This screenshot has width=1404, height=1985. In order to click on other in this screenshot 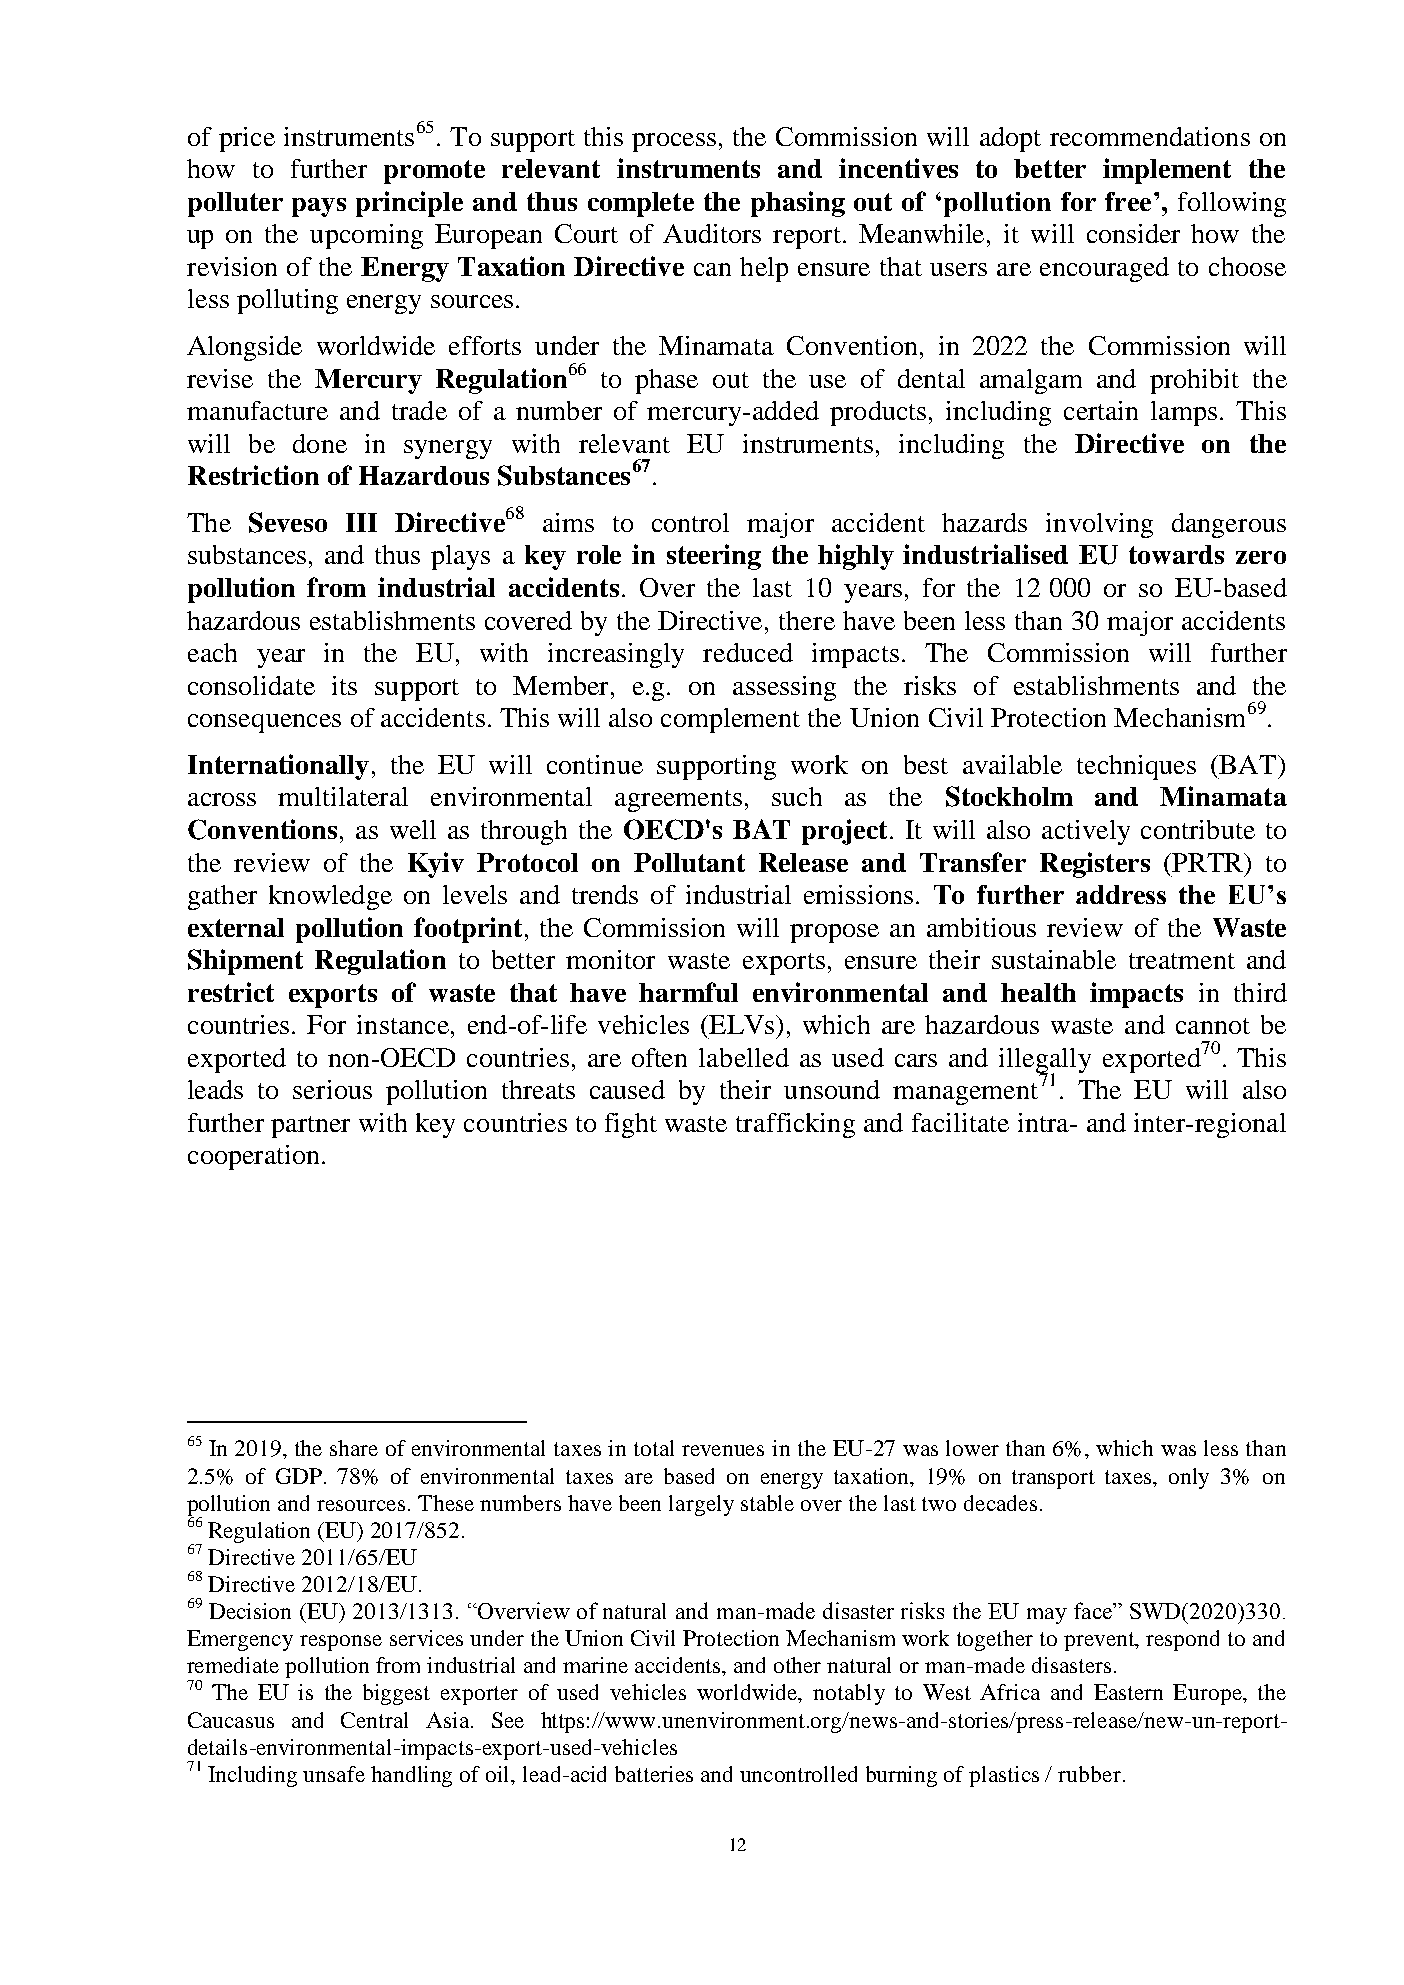, I will do `click(797, 1665)`.
